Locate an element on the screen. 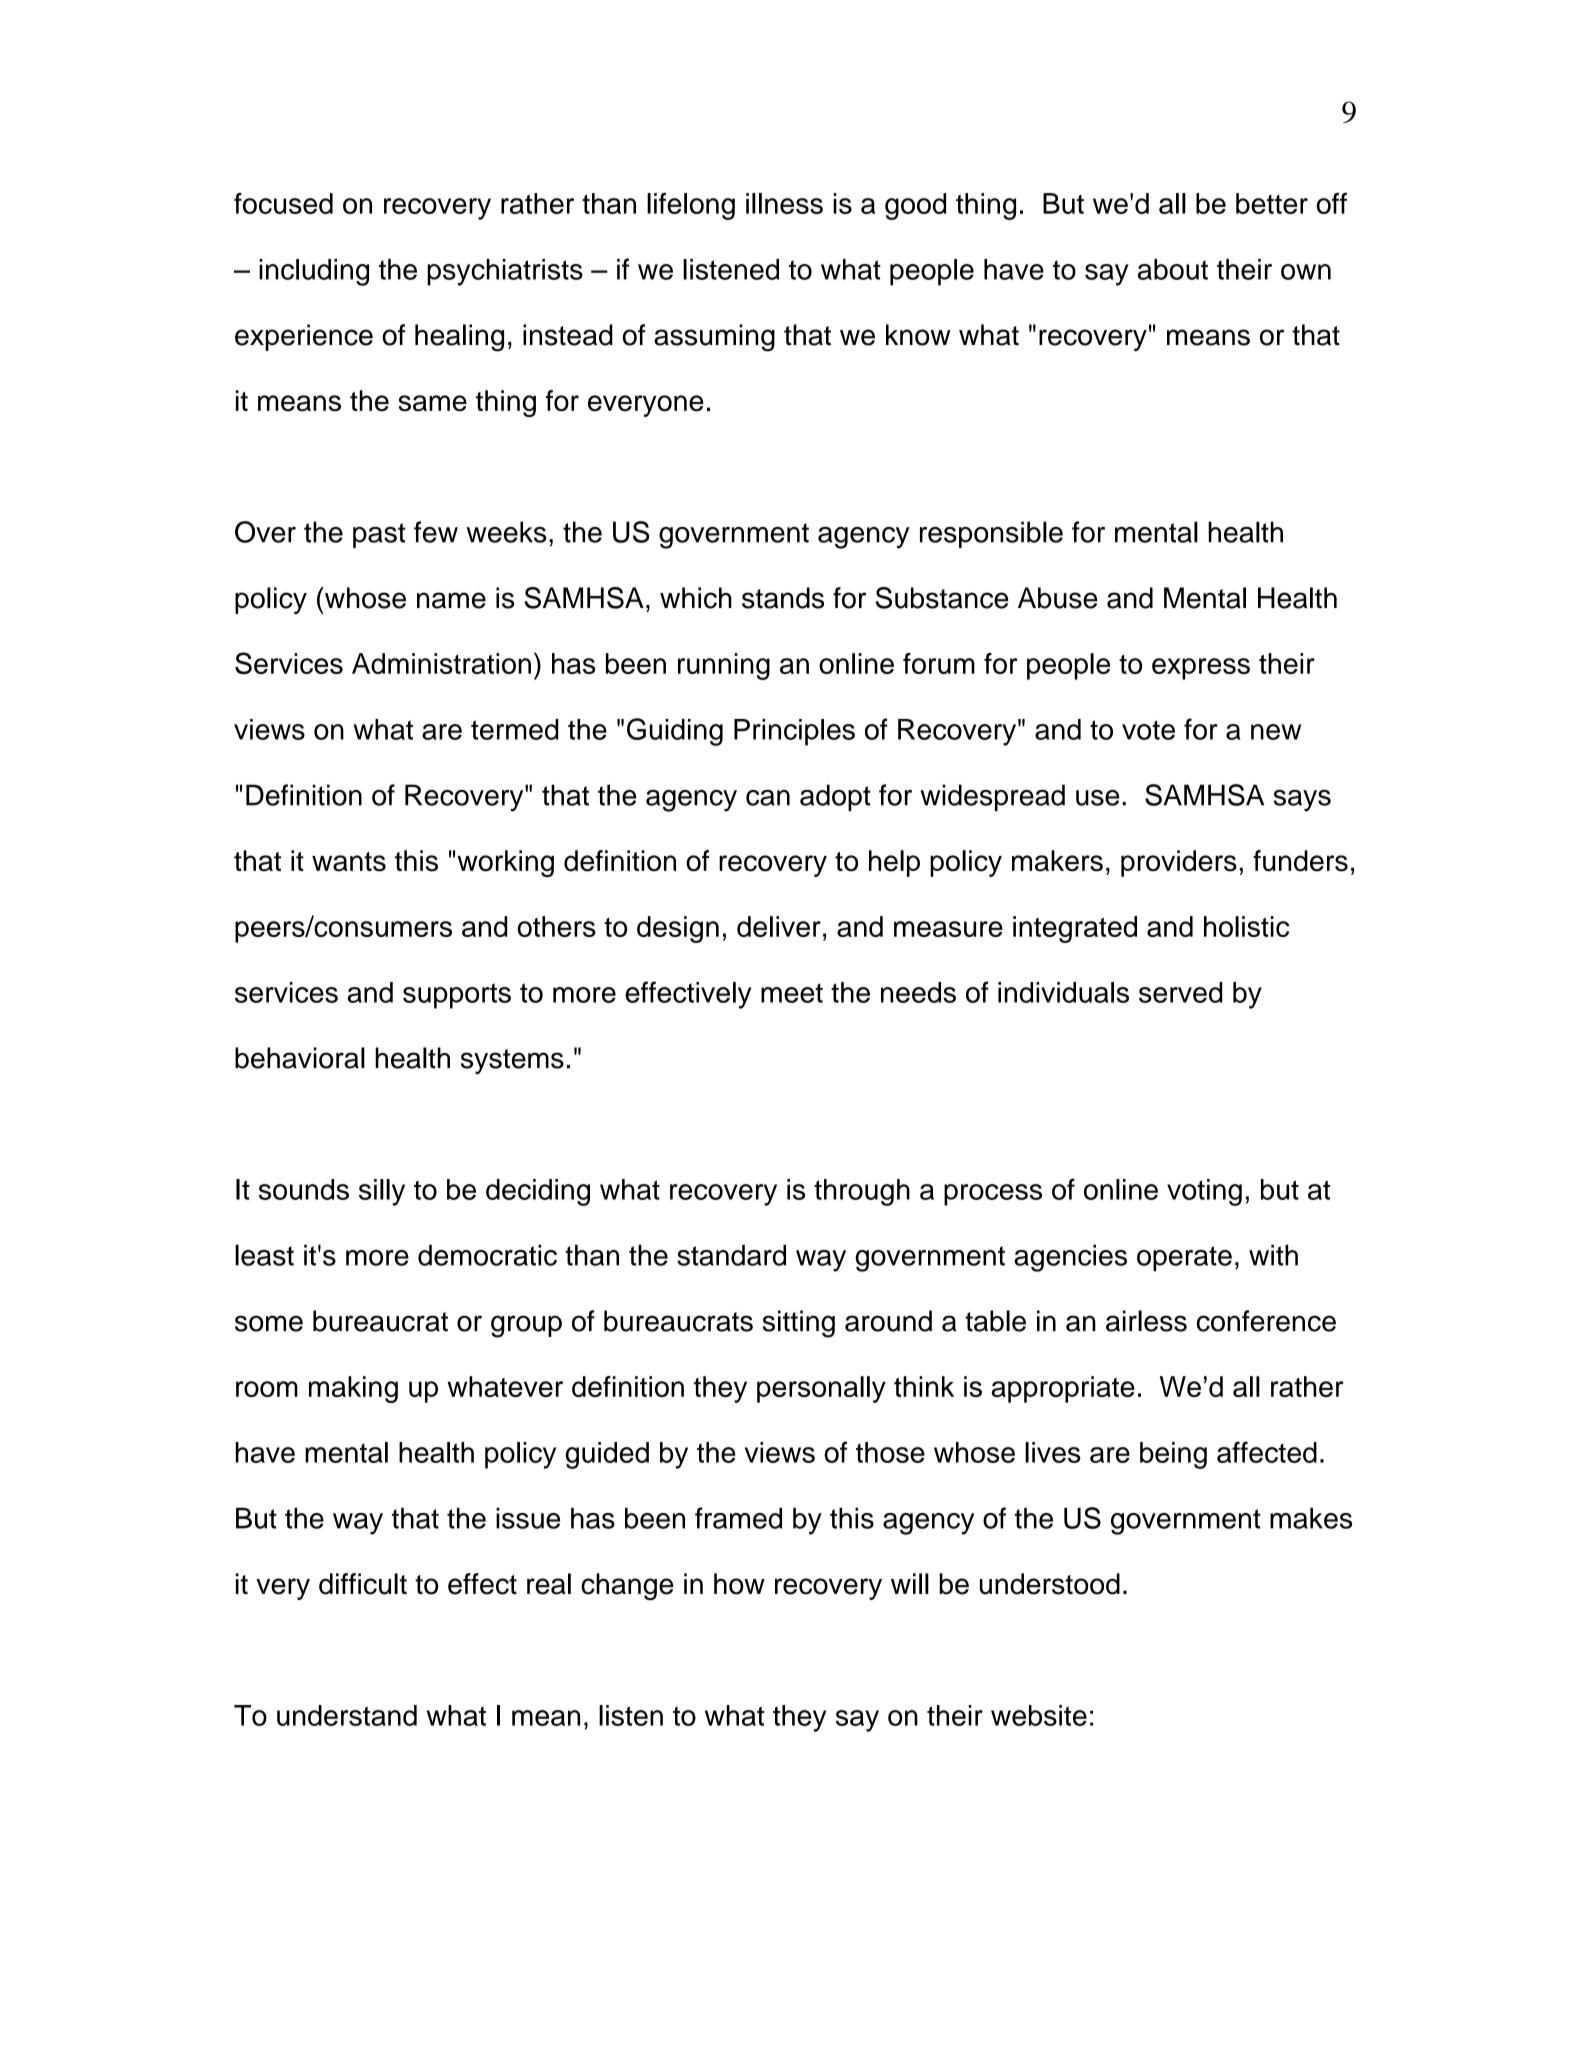  understand is located at coordinates (347, 1715).
